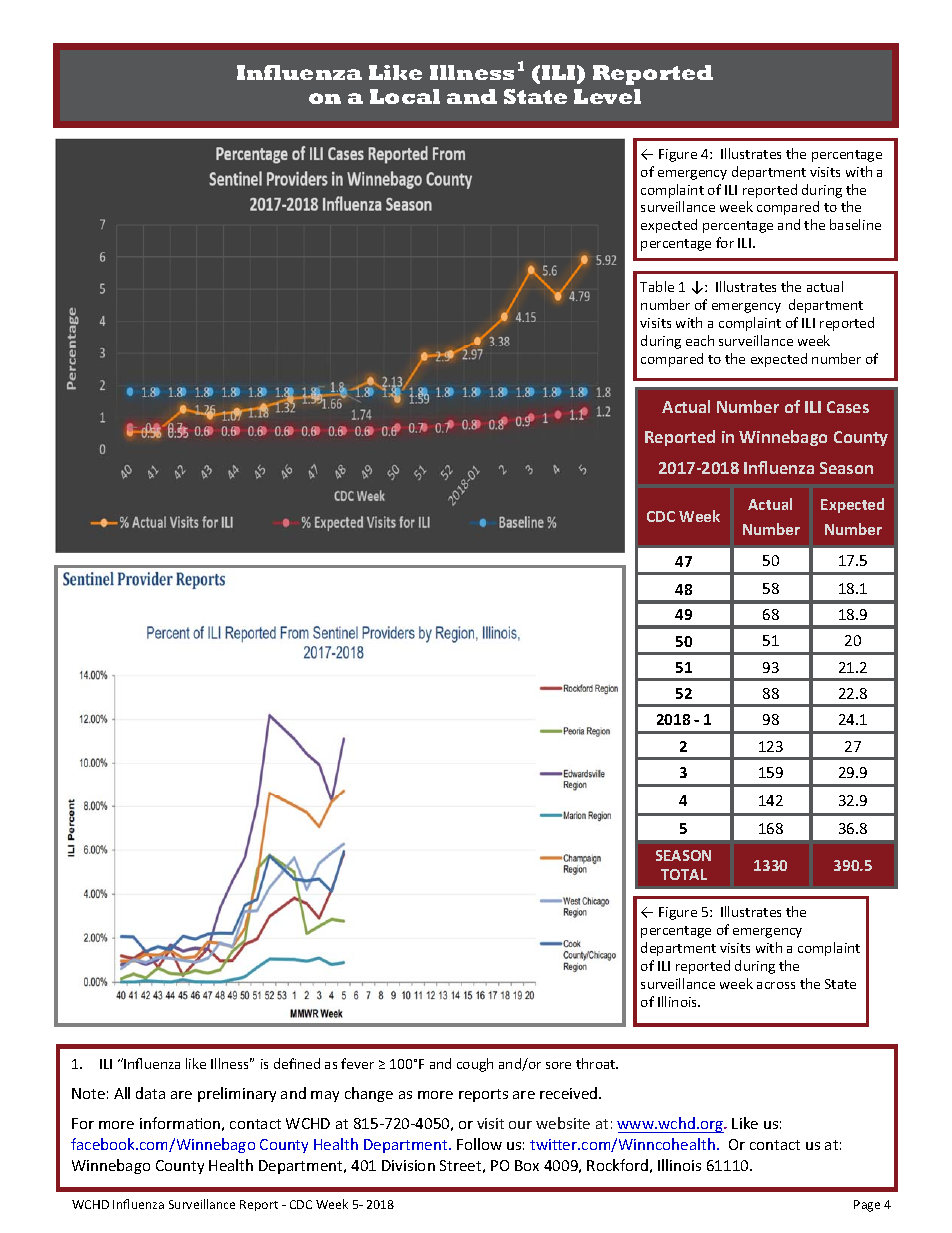  Describe the element at coordinates (657, 286) in the document. I see `Table` at that location.
